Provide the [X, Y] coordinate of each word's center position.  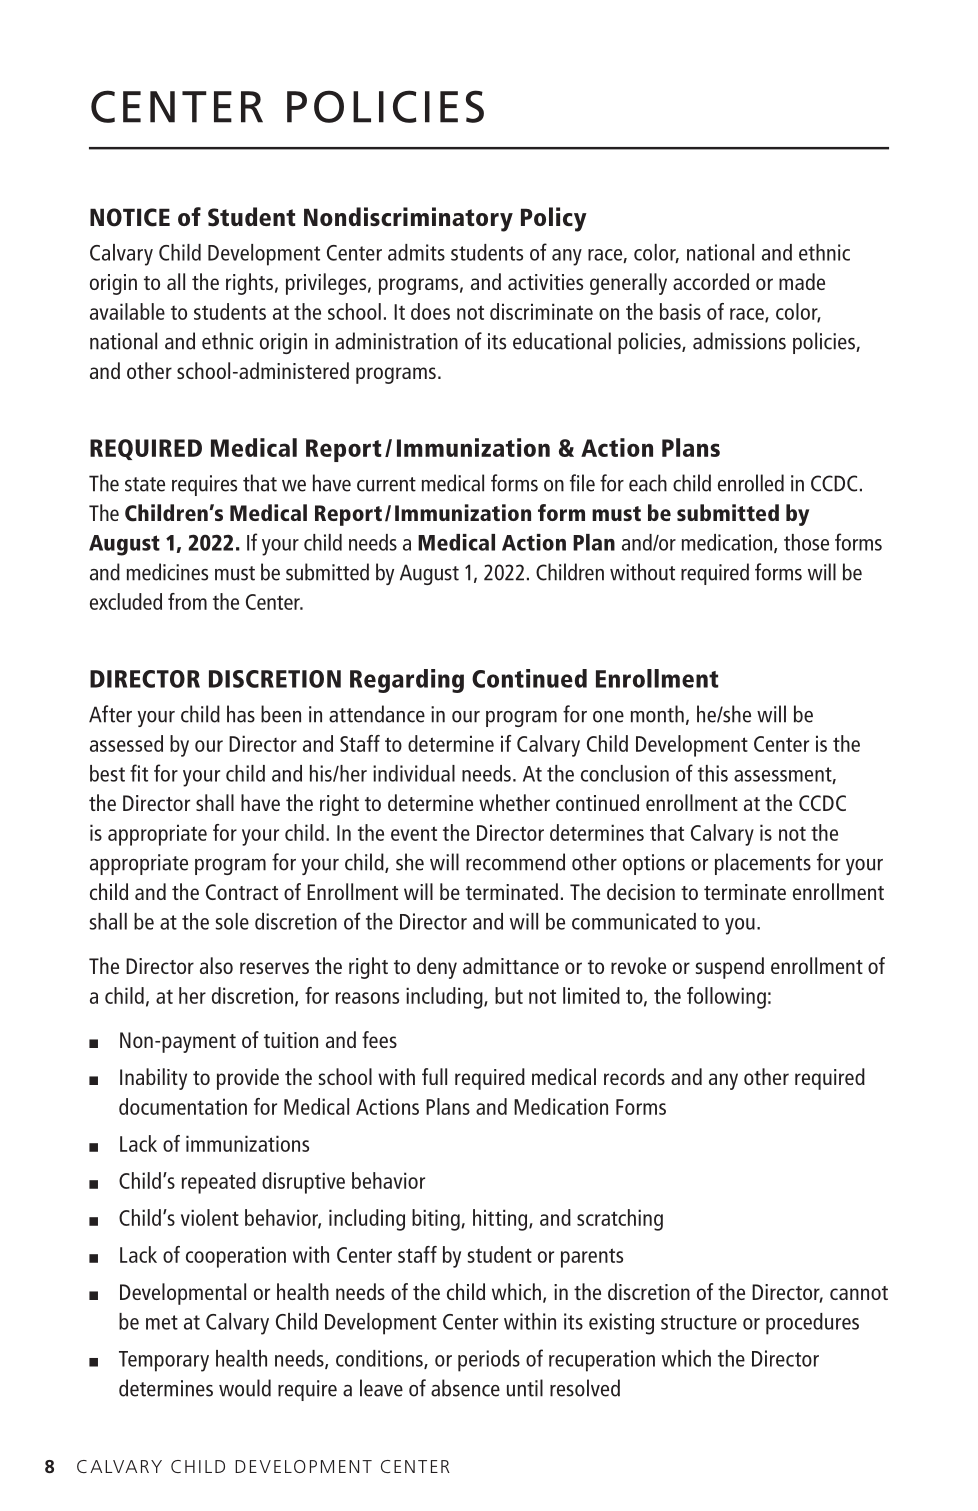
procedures [812, 1324]
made [802, 281]
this [713, 773]
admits [416, 252]
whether [514, 802]
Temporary [164, 1361]
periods [489, 1361]
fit [139, 773]
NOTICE [130, 217]
